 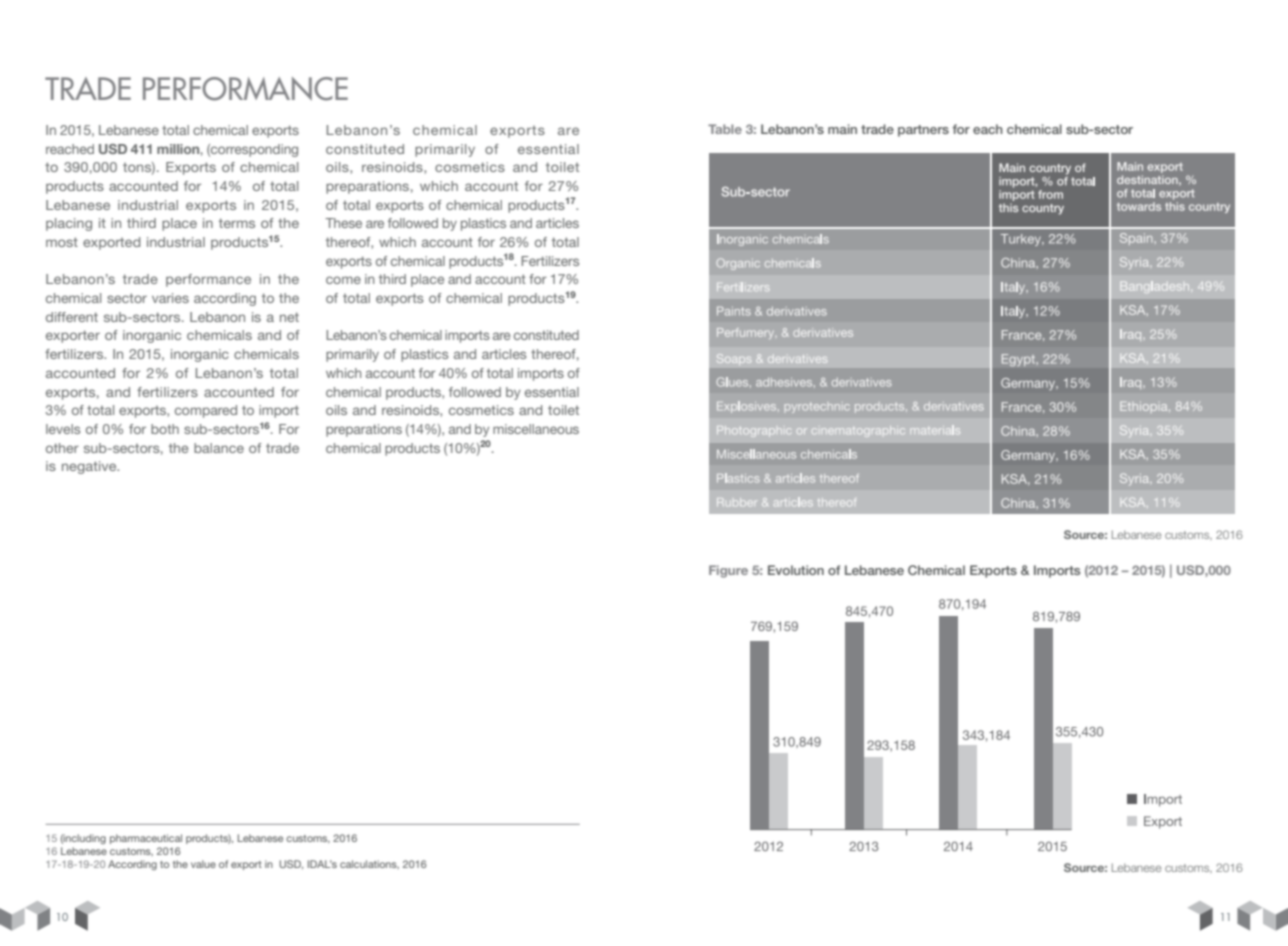 What do you see at coordinates (203, 864) in the page?
I see `value` at bounding box center [203, 864].
